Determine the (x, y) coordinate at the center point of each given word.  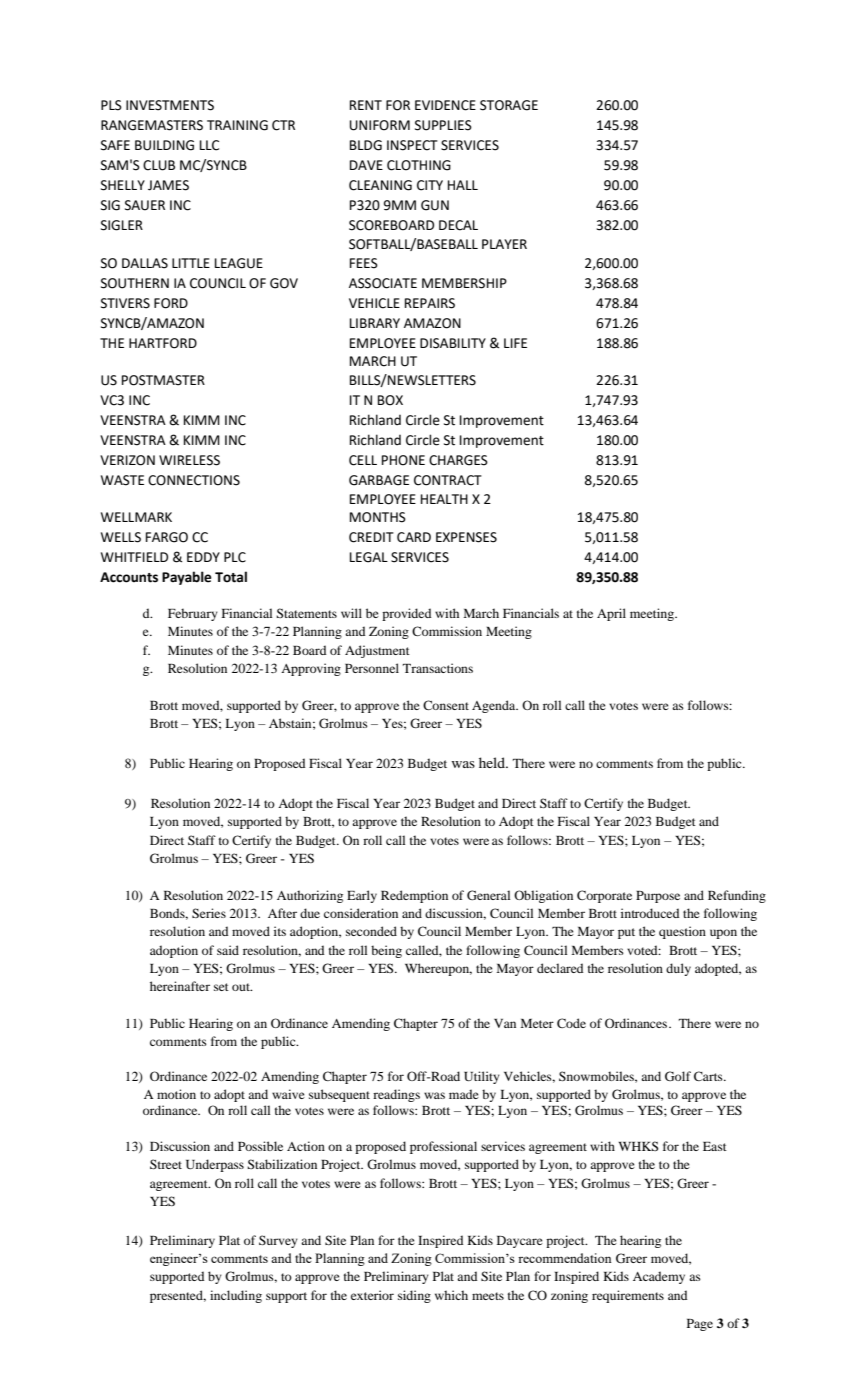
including (236, 1296)
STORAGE (509, 105)
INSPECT (412, 145)
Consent (446, 705)
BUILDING (164, 145)
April (611, 614)
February (193, 614)
